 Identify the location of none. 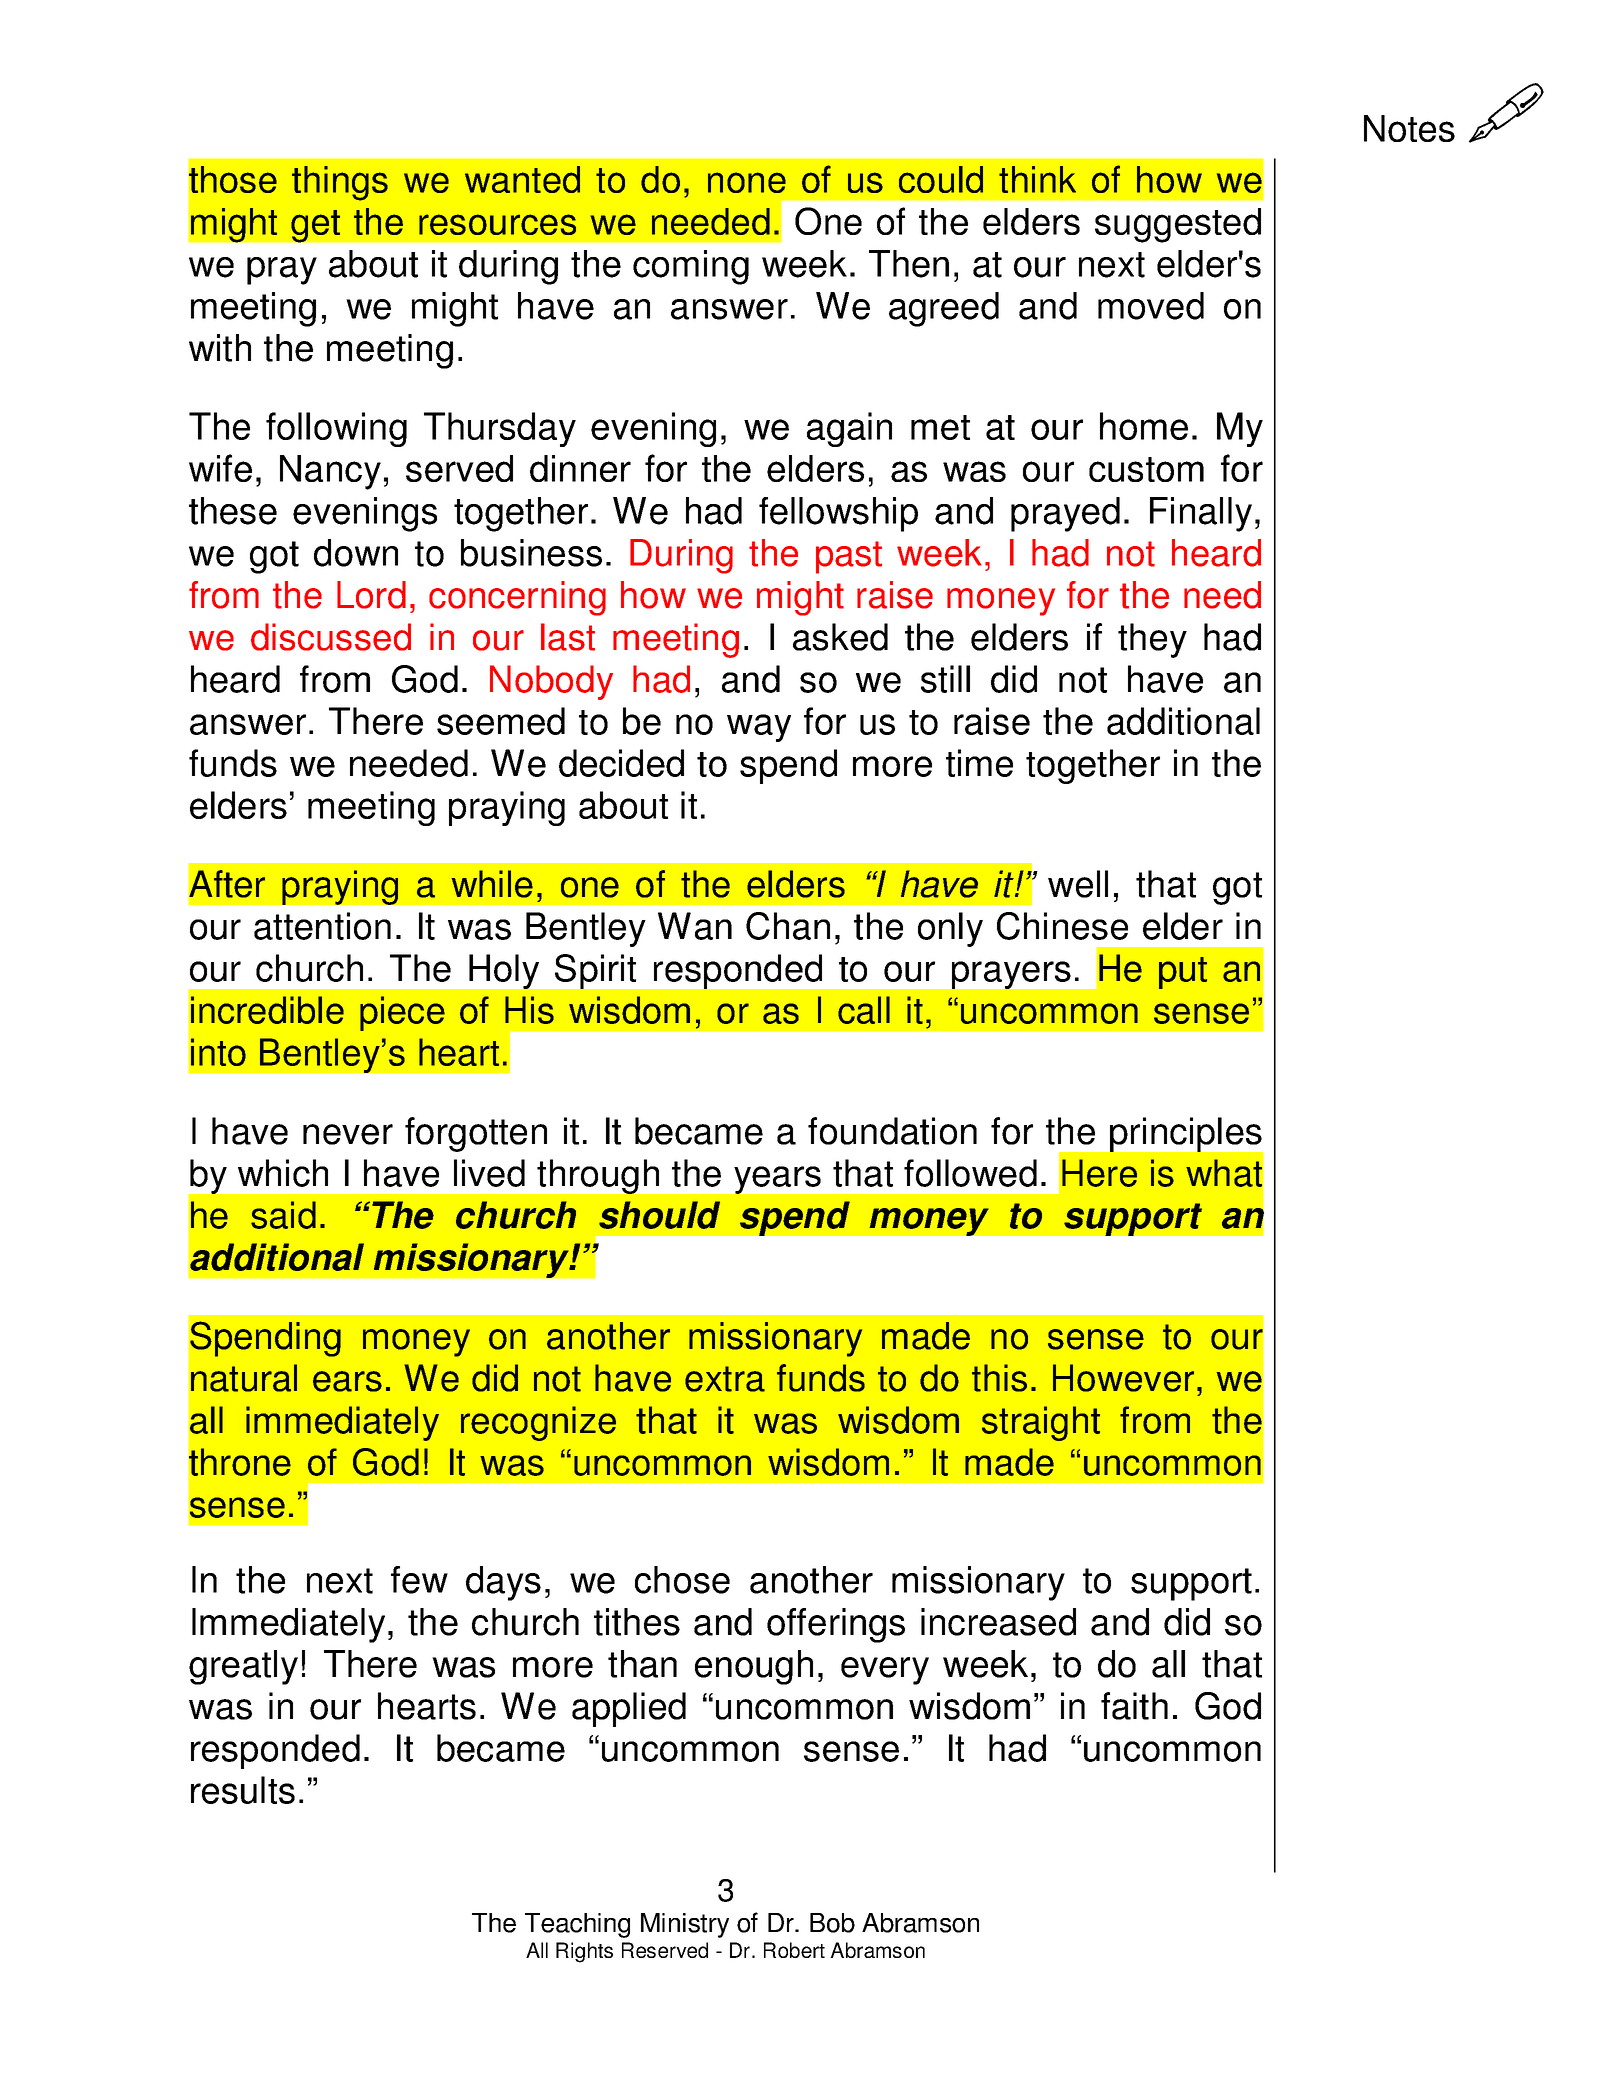
(747, 182).
